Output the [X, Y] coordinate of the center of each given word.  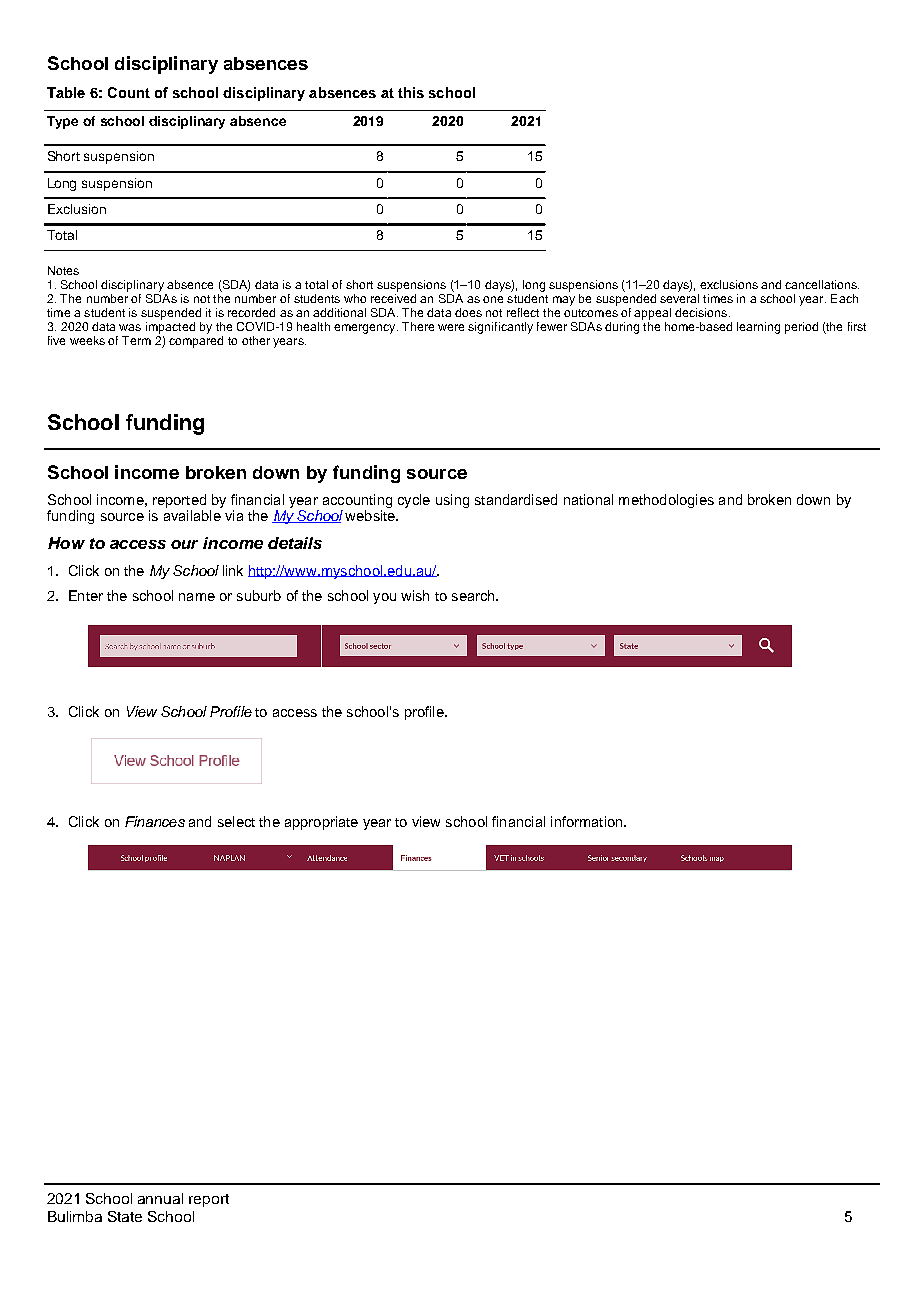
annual [160, 1198]
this [411, 92]
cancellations [822, 284]
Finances [155, 821]
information [588, 821]
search [474, 595]
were [451, 327]
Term [136, 340]
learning [758, 328]
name [197, 597]
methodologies [666, 501]
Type [62, 122]
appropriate [321, 823]
